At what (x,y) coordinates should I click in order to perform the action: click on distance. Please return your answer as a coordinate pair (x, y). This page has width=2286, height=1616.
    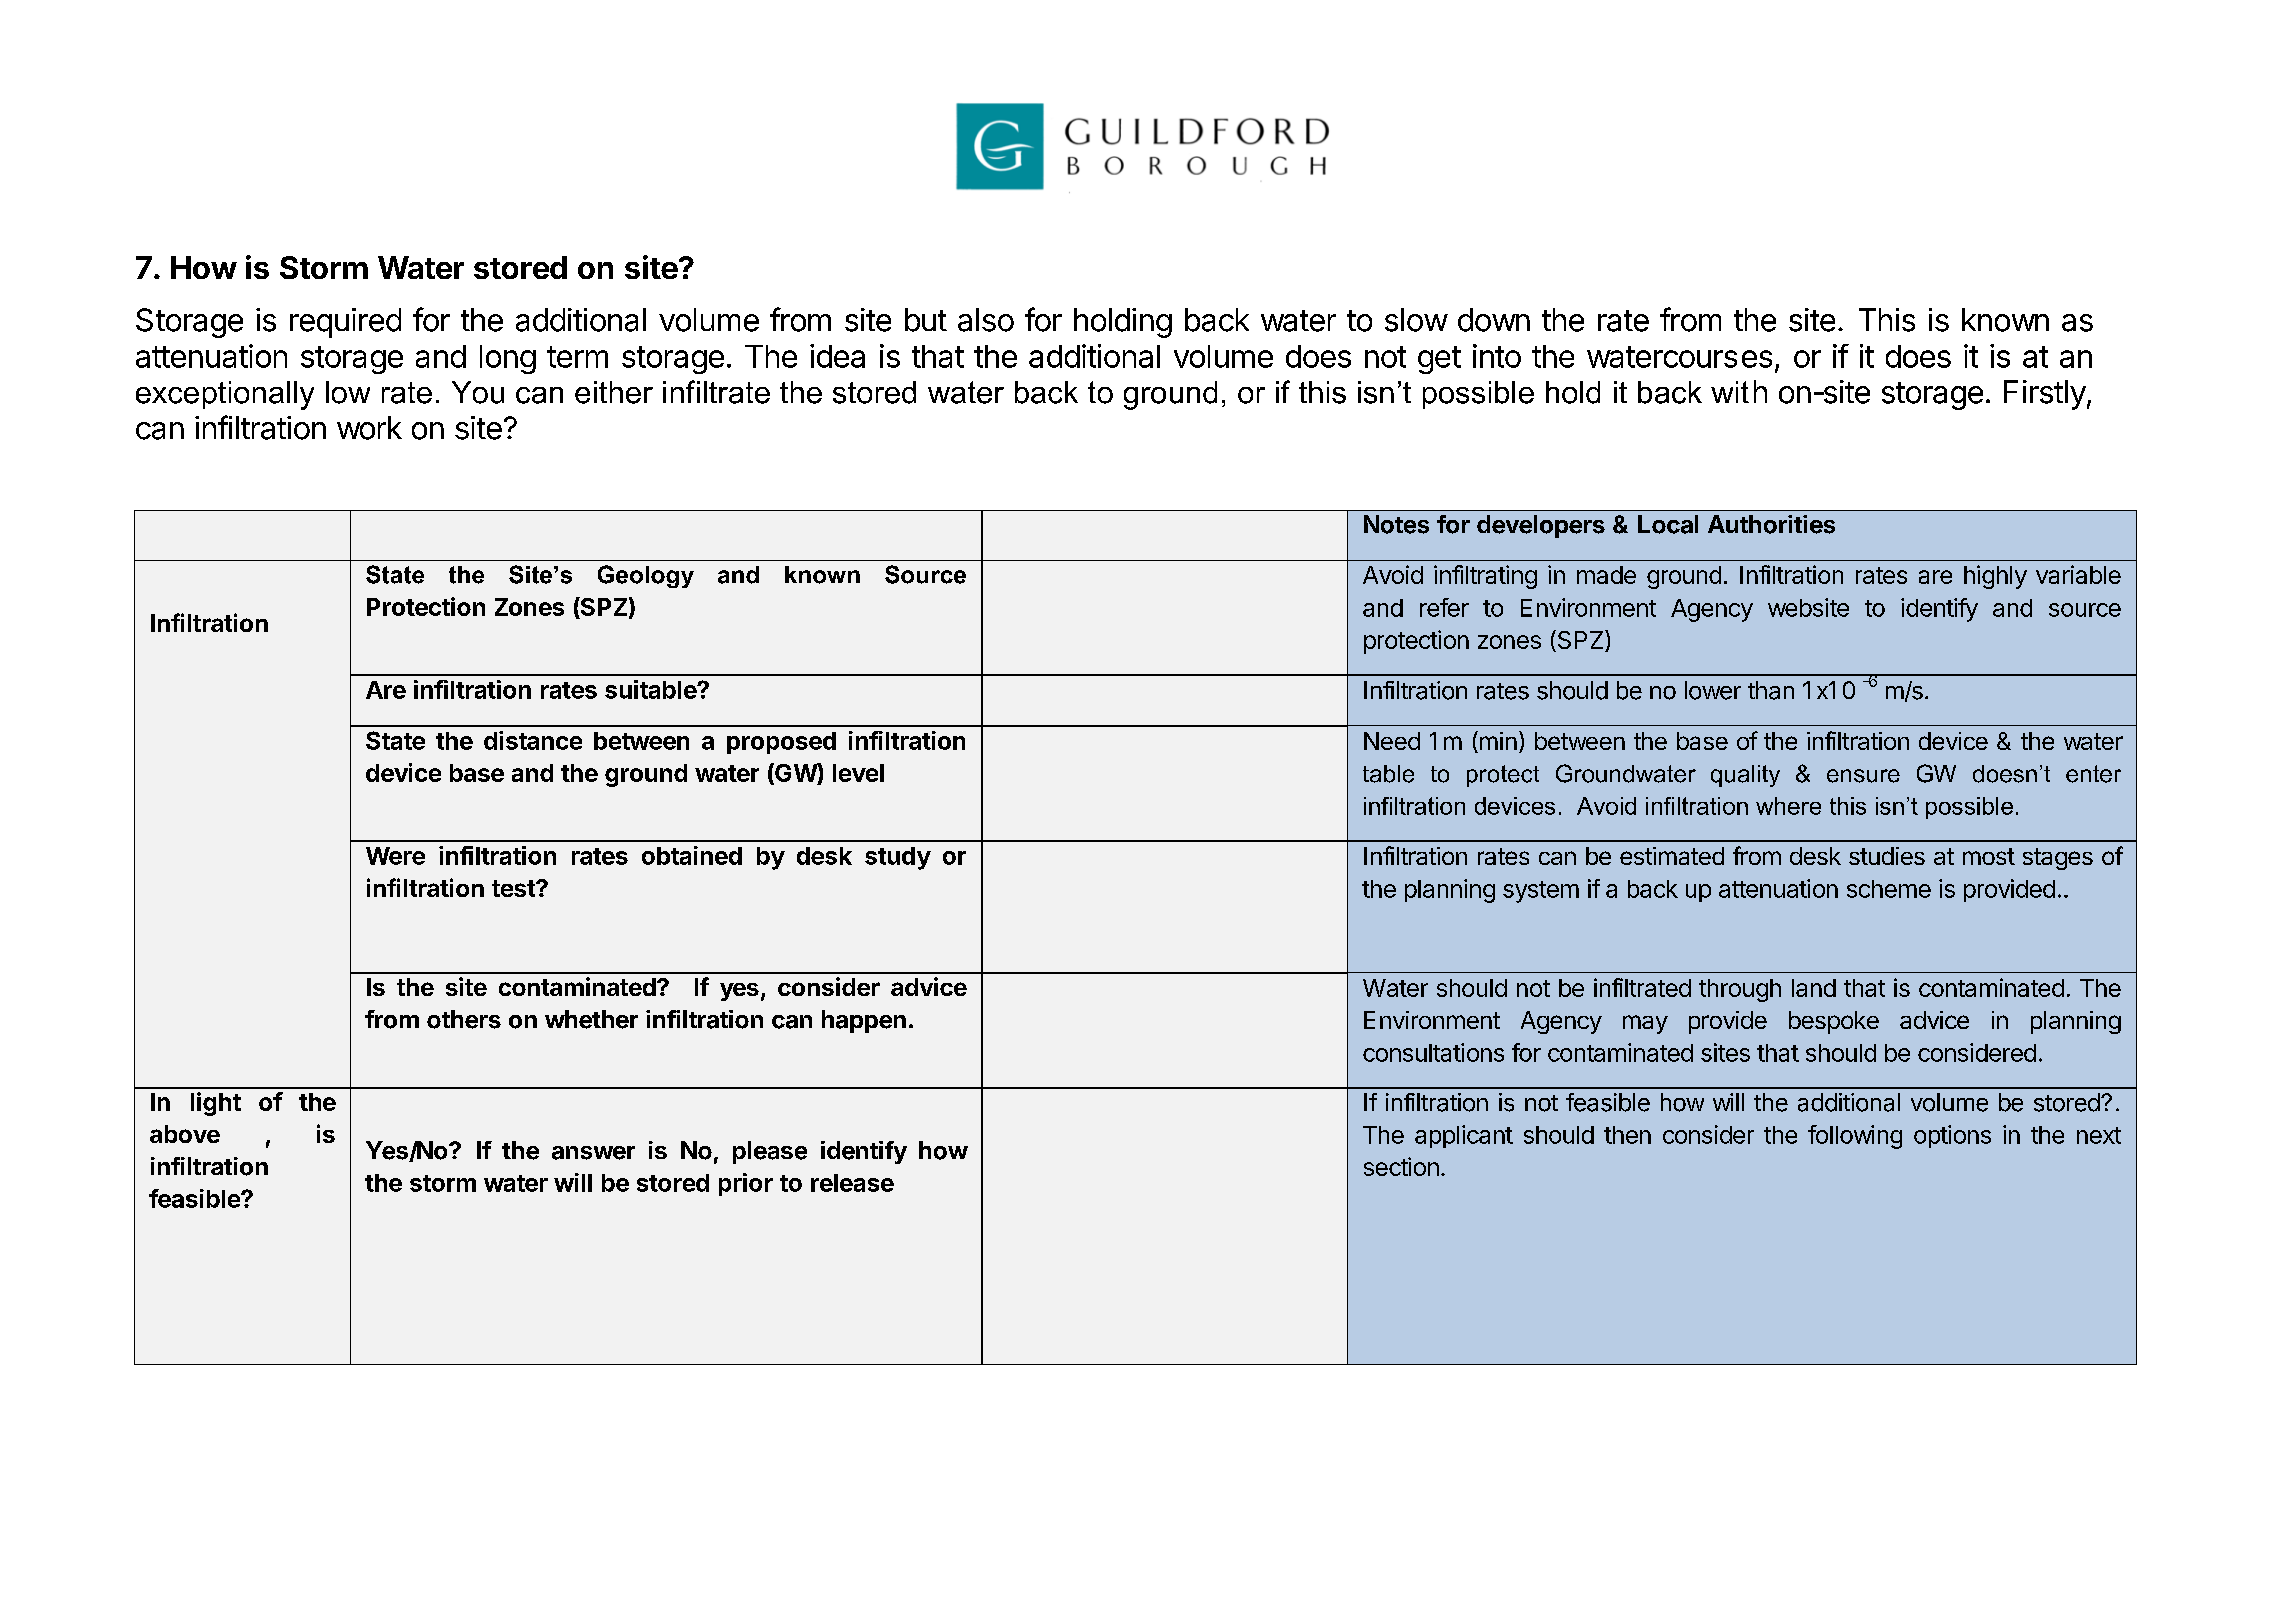
    Looking at the image, I should click on (533, 740).
